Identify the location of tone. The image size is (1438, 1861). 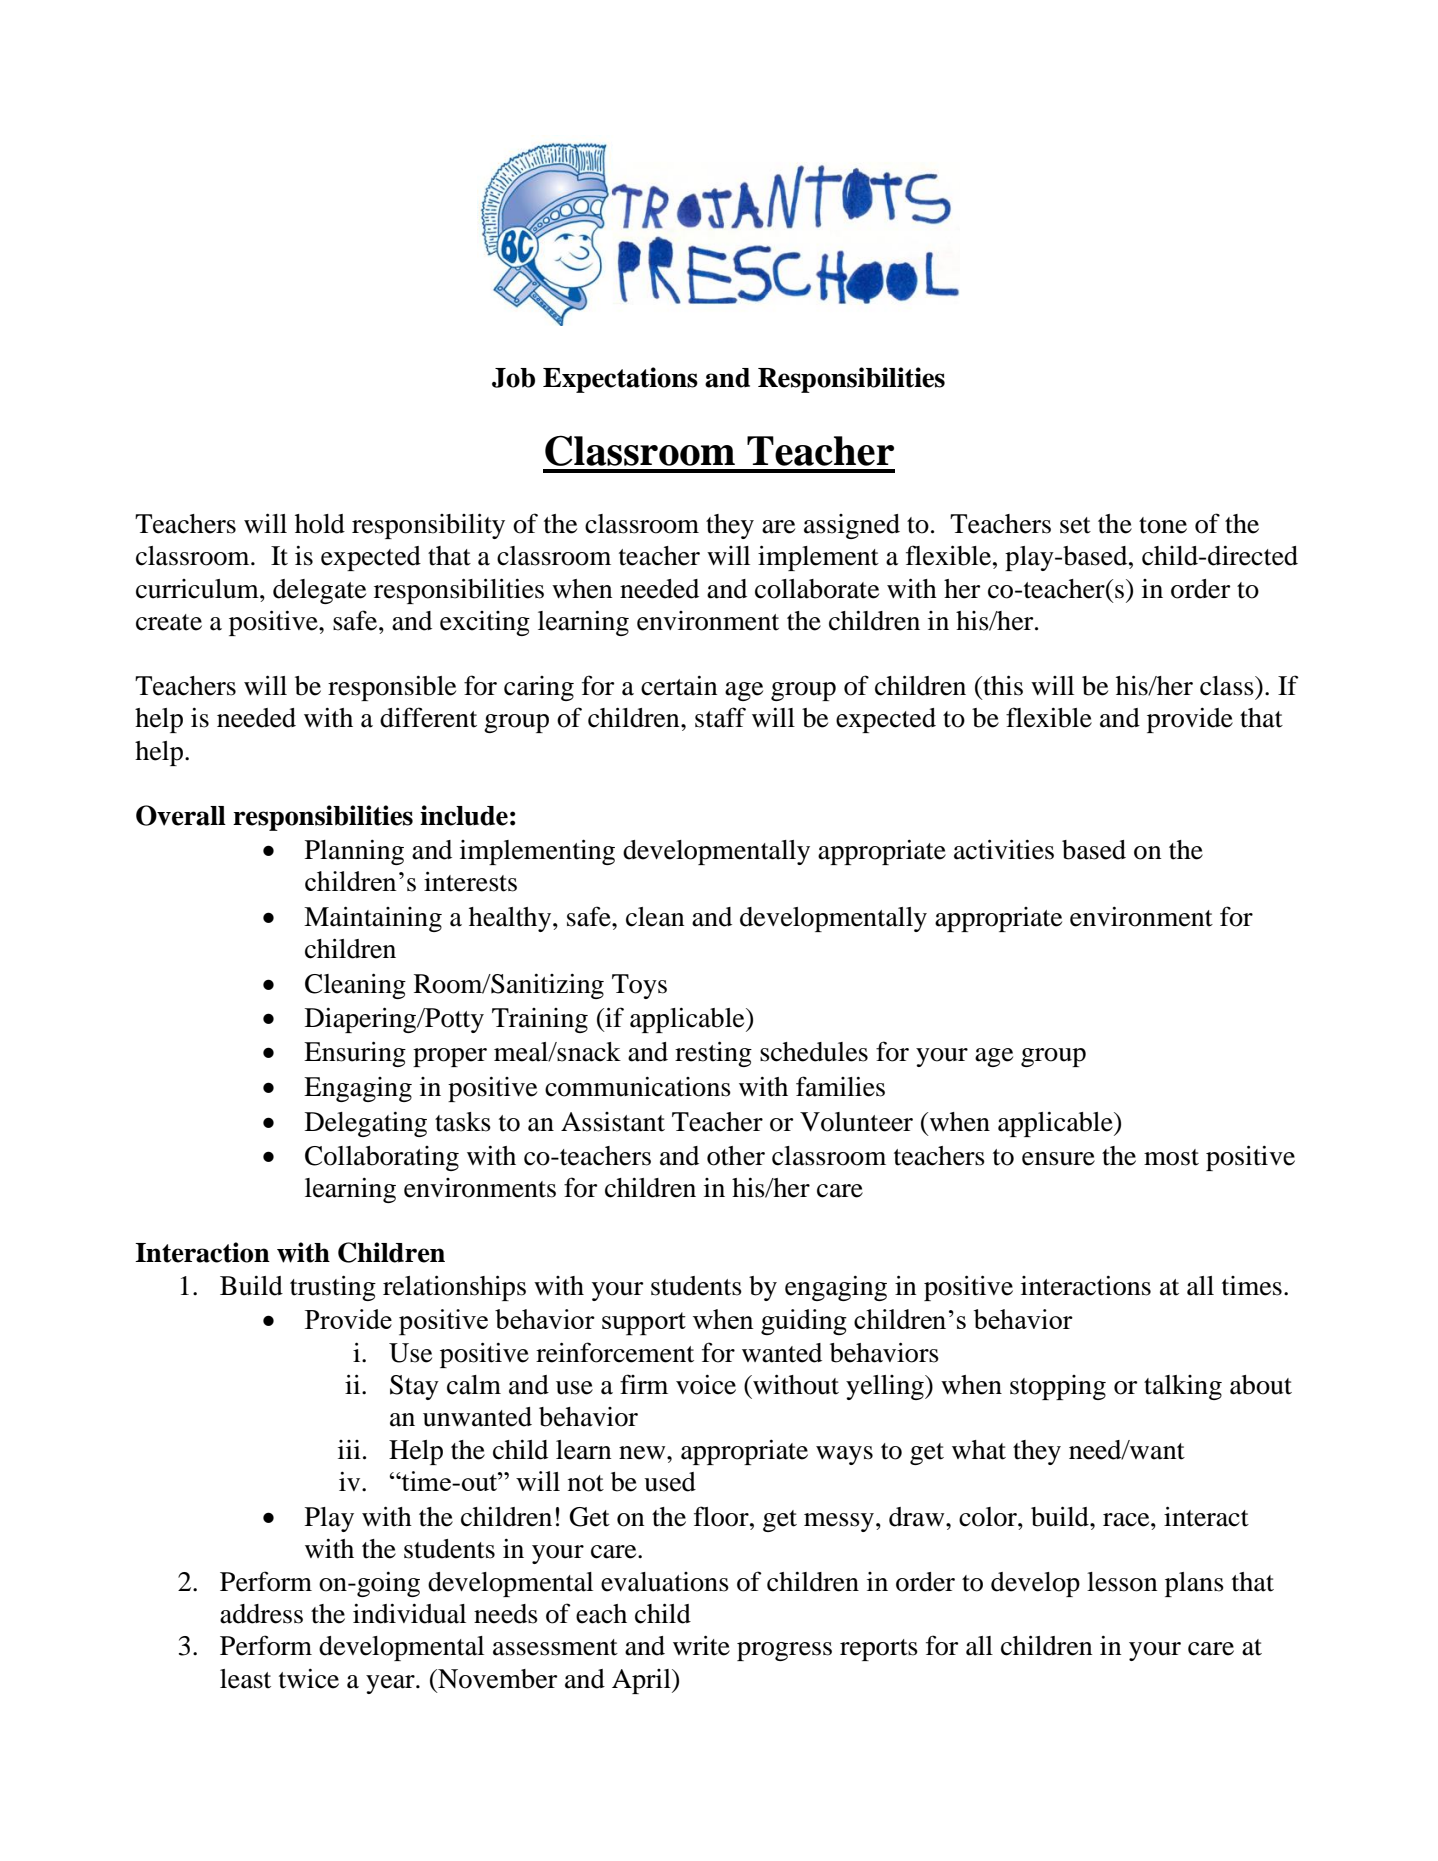
(1163, 525).
